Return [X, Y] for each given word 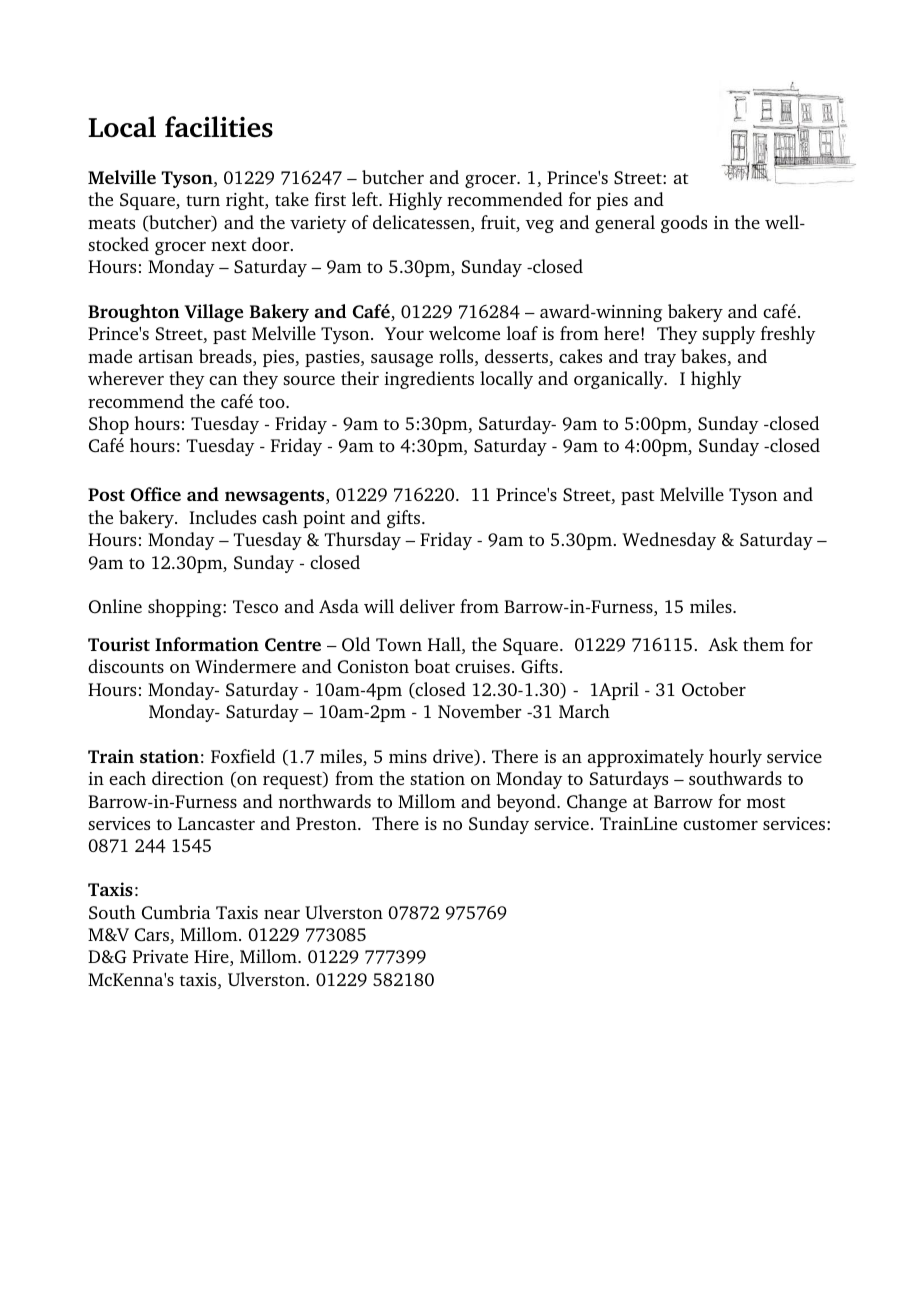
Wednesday [669, 541]
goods [684, 224]
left [366, 199]
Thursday [362, 541]
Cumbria [176, 912]
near [282, 914]
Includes [222, 517]
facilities [219, 127]
